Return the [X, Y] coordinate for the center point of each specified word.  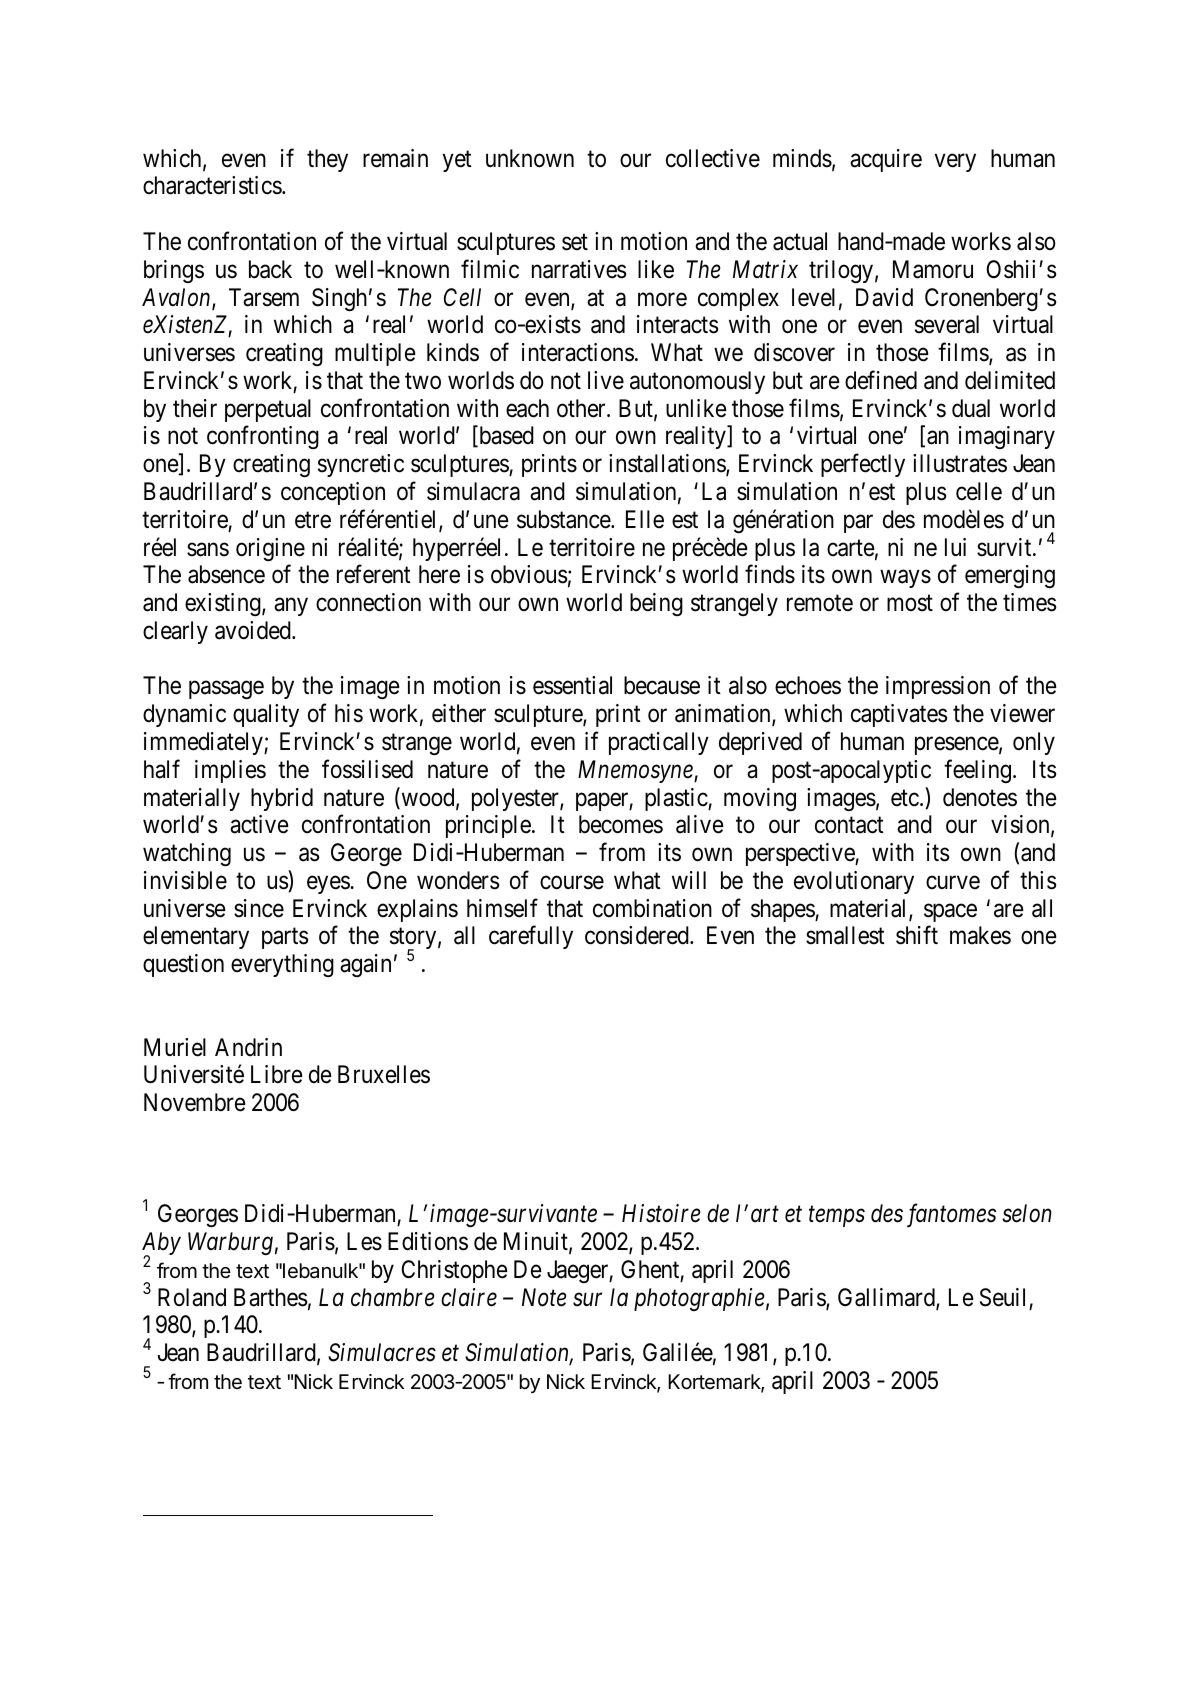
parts [285, 938]
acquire [886, 160]
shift [917, 935]
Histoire [661, 1213]
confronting [263, 437]
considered [638, 935]
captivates [899, 715]
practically [659, 743]
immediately [204, 743]
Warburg [230, 1243]
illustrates [960, 463]
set [575, 242]
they [327, 160]
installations [668, 464]
